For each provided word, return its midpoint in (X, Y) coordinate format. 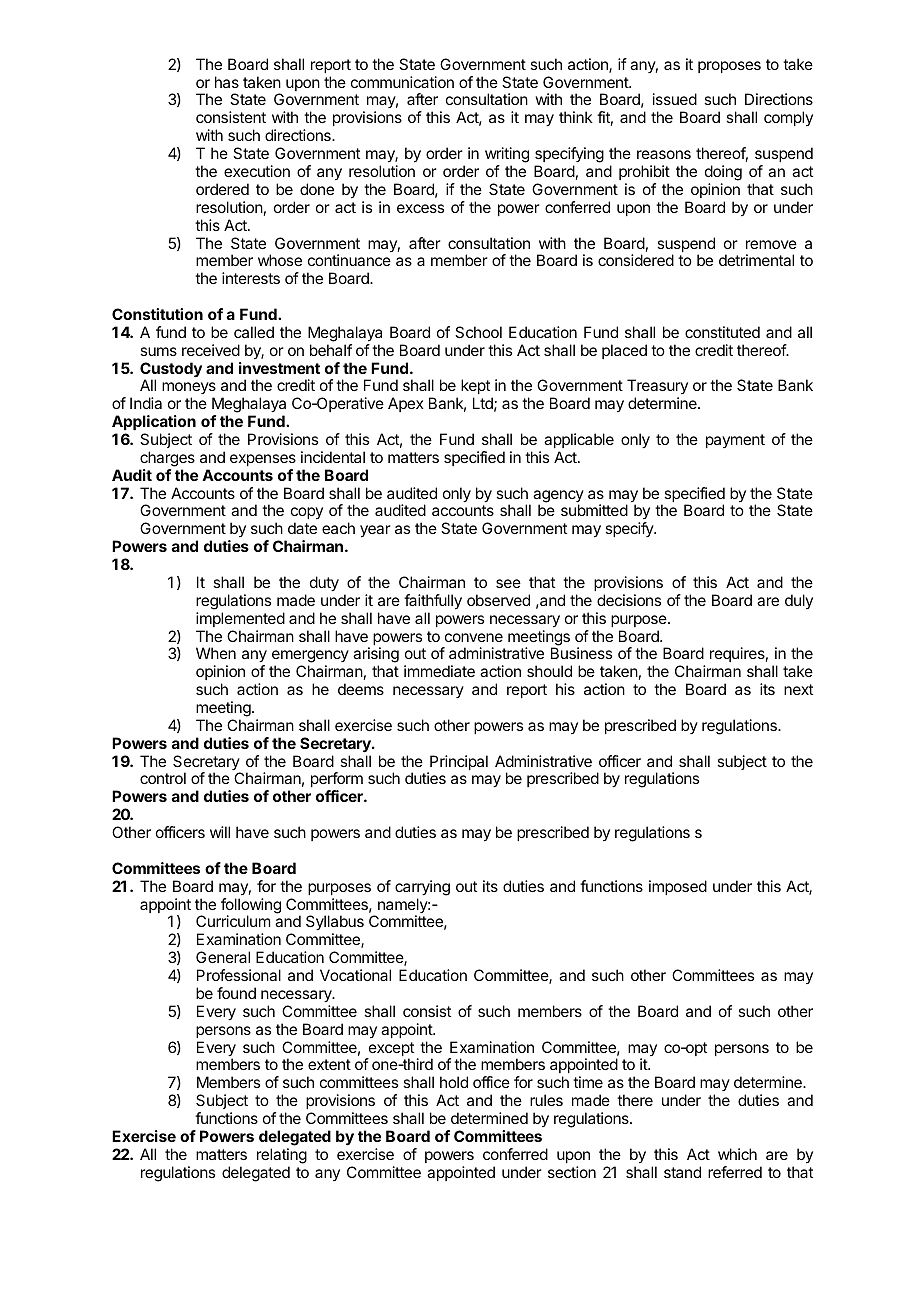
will (220, 832)
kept (475, 388)
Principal (458, 764)
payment (735, 441)
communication (402, 82)
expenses (263, 460)
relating (282, 1156)
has (227, 82)
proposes (729, 67)
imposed (678, 887)
